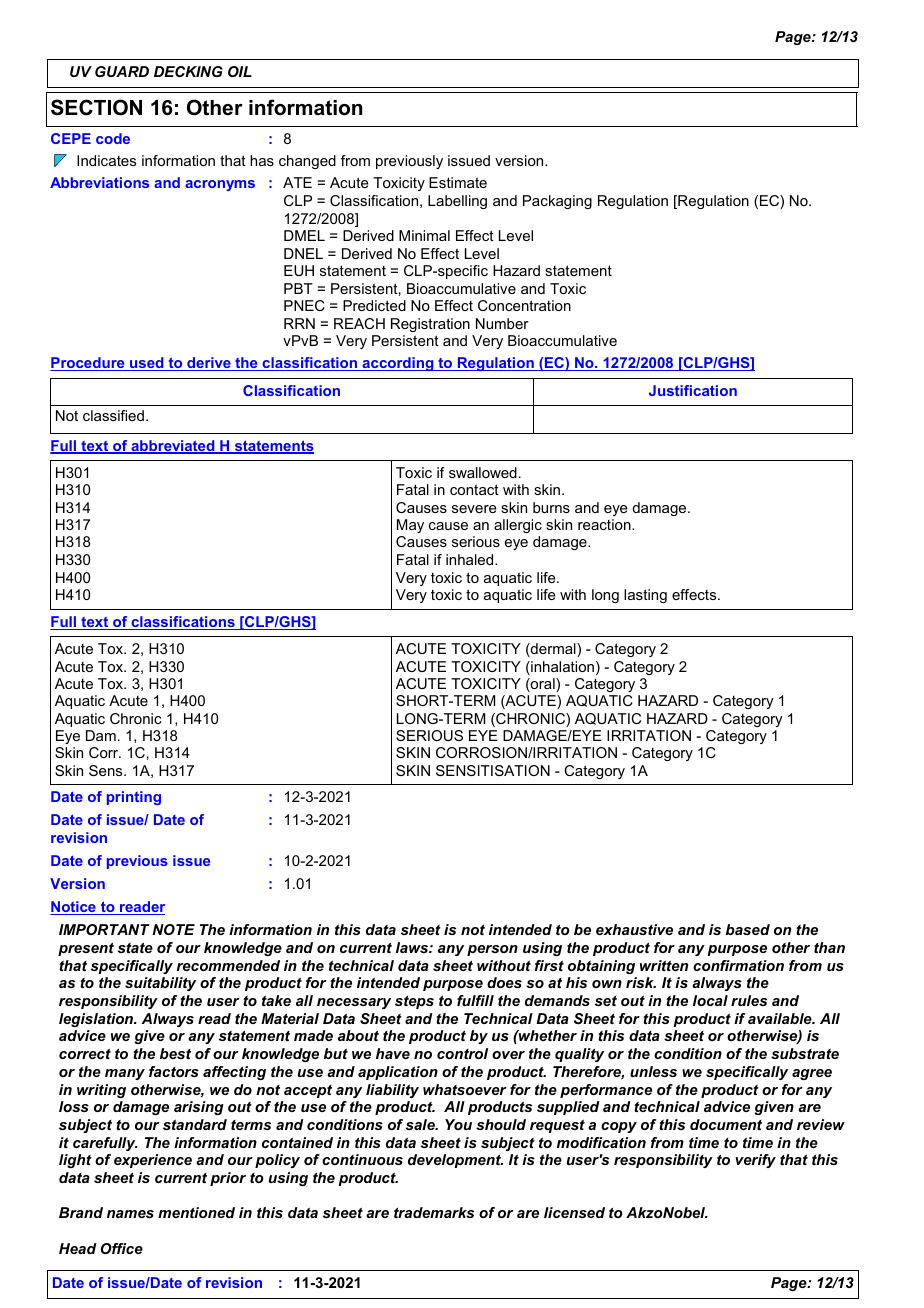 The image size is (924, 1308). What do you see at coordinates (147, 364) in the page?
I see `used` at bounding box center [147, 364].
